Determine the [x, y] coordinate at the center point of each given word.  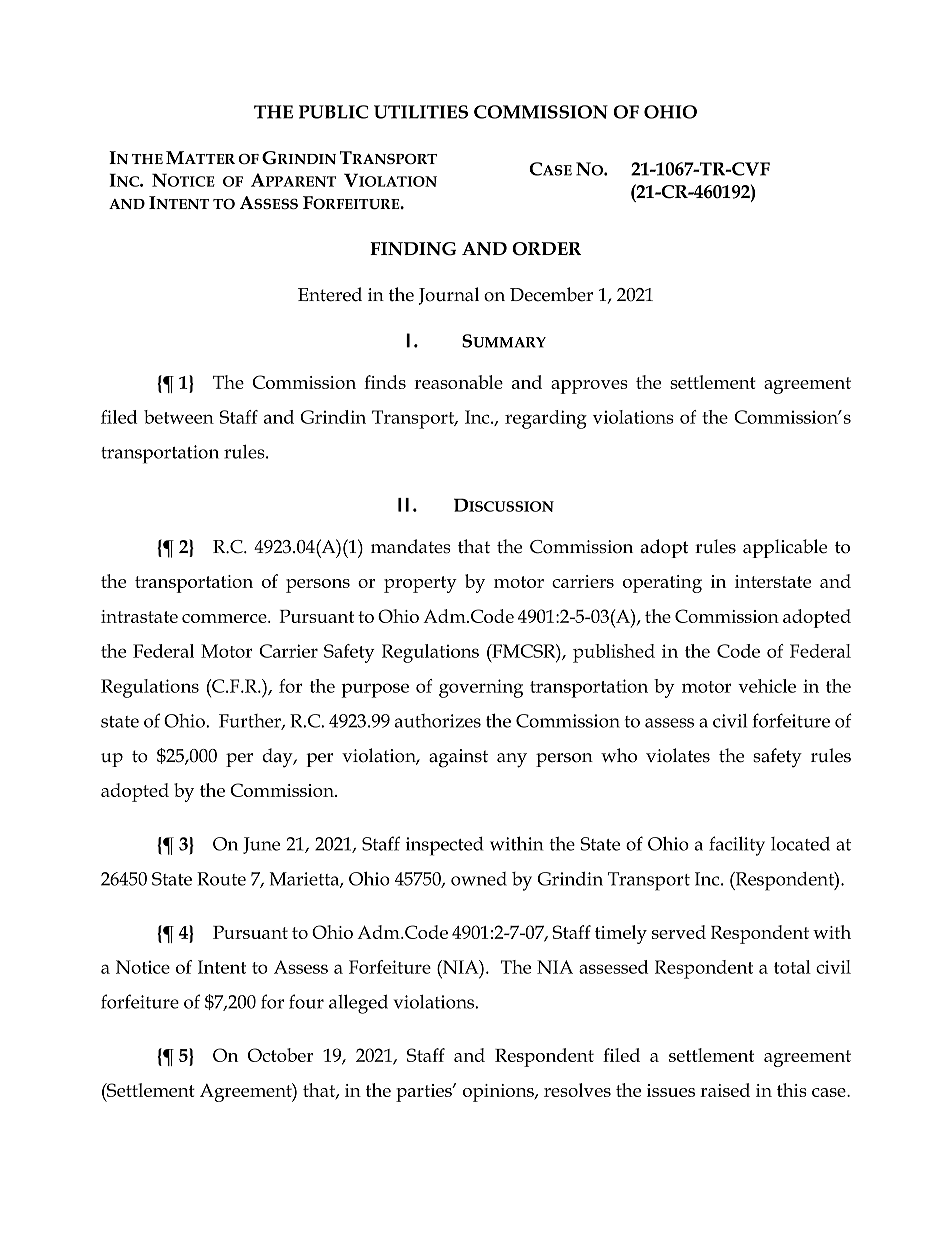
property [420, 584]
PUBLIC [333, 112]
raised [725, 1090]
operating [662, 584]
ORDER [546, 249]
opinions [499, 1093]
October [281, 1055]
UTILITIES [421, 112]
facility [737, 846]
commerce [225, 618]
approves [589, 387]
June [261, 845]
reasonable [458, 382]
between [179, 417]
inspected [444, 846]
